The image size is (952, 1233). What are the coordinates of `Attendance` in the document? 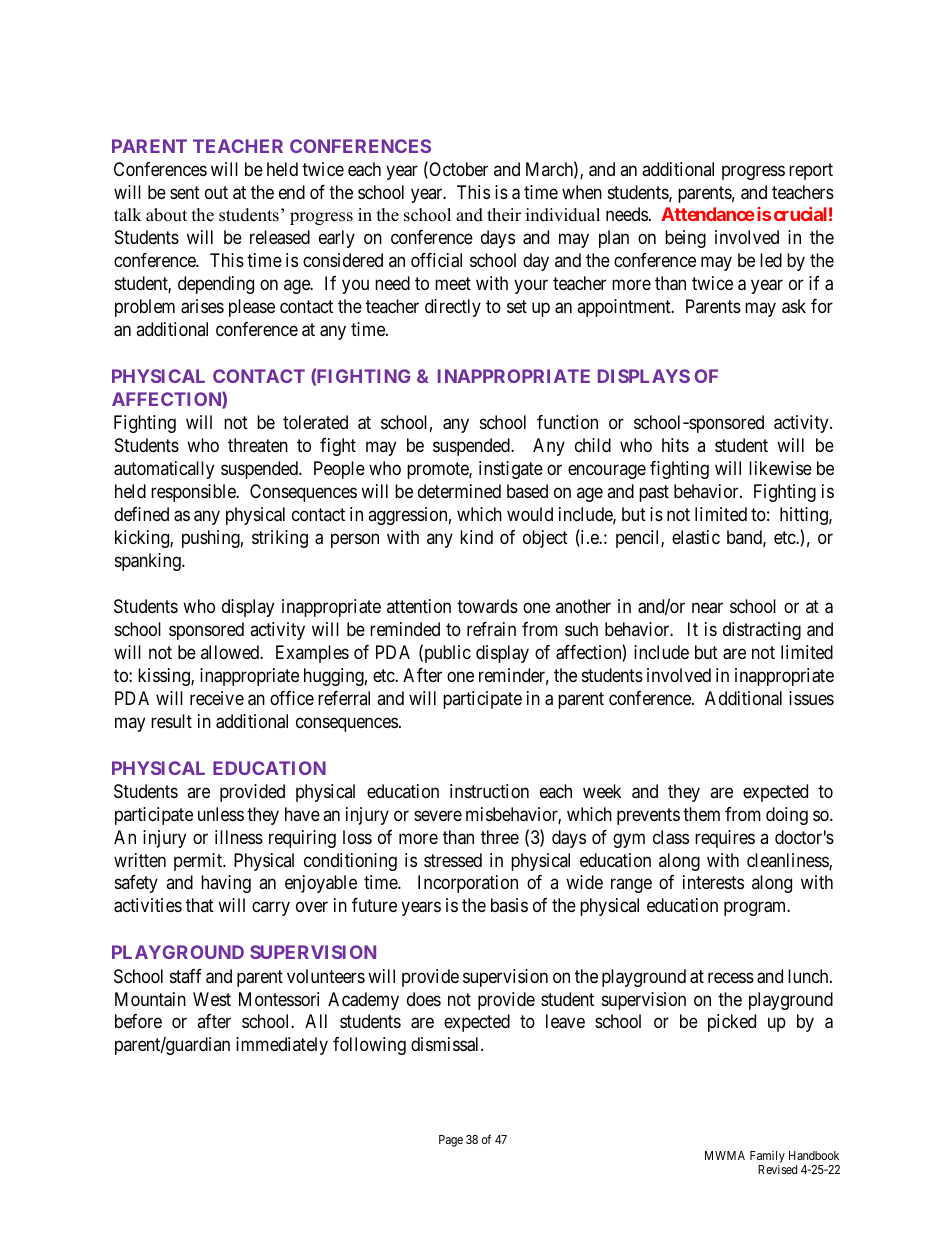 It's located at (708, 214).
